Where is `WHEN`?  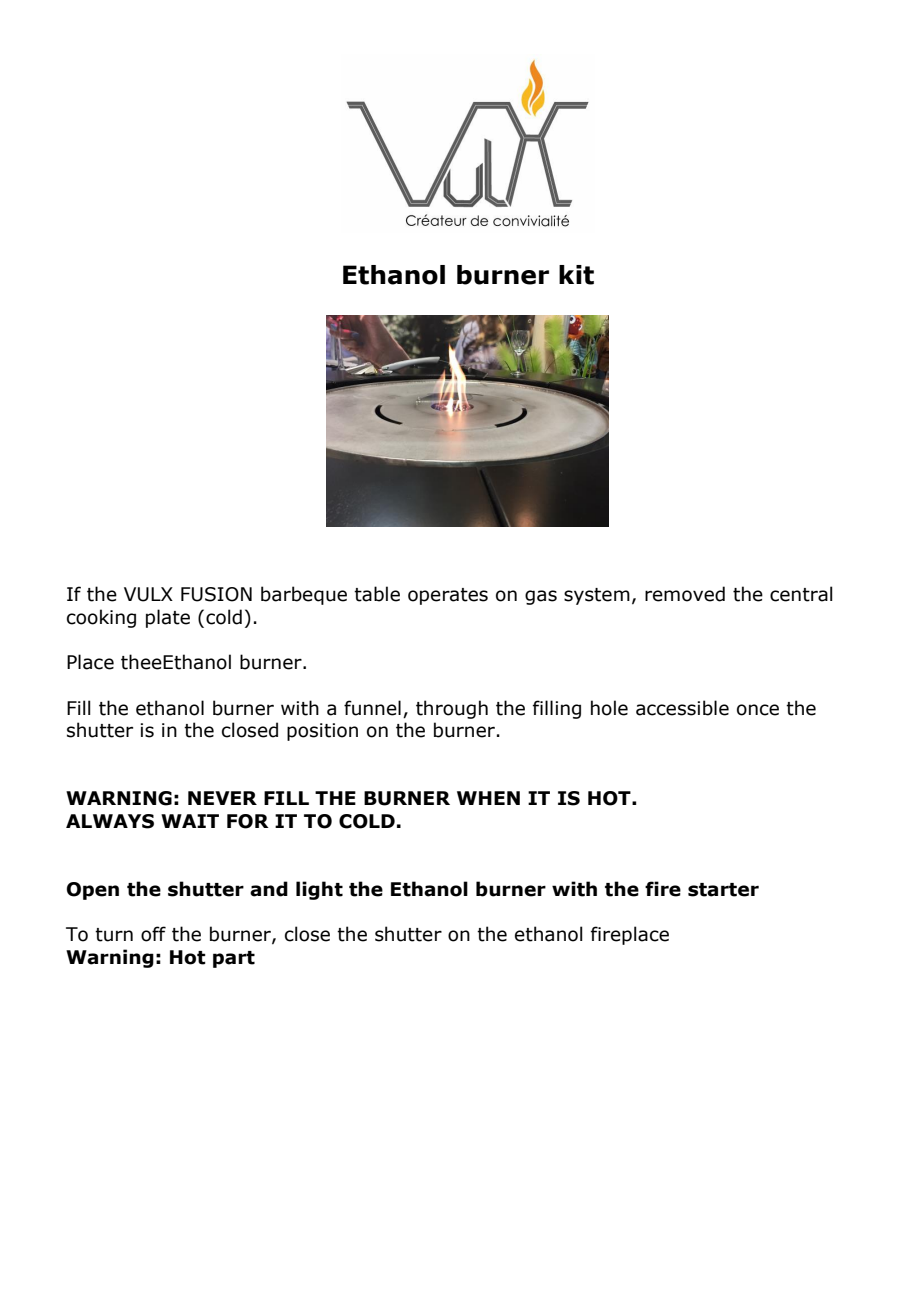
WHEN is located at coordinates (488, 798).
